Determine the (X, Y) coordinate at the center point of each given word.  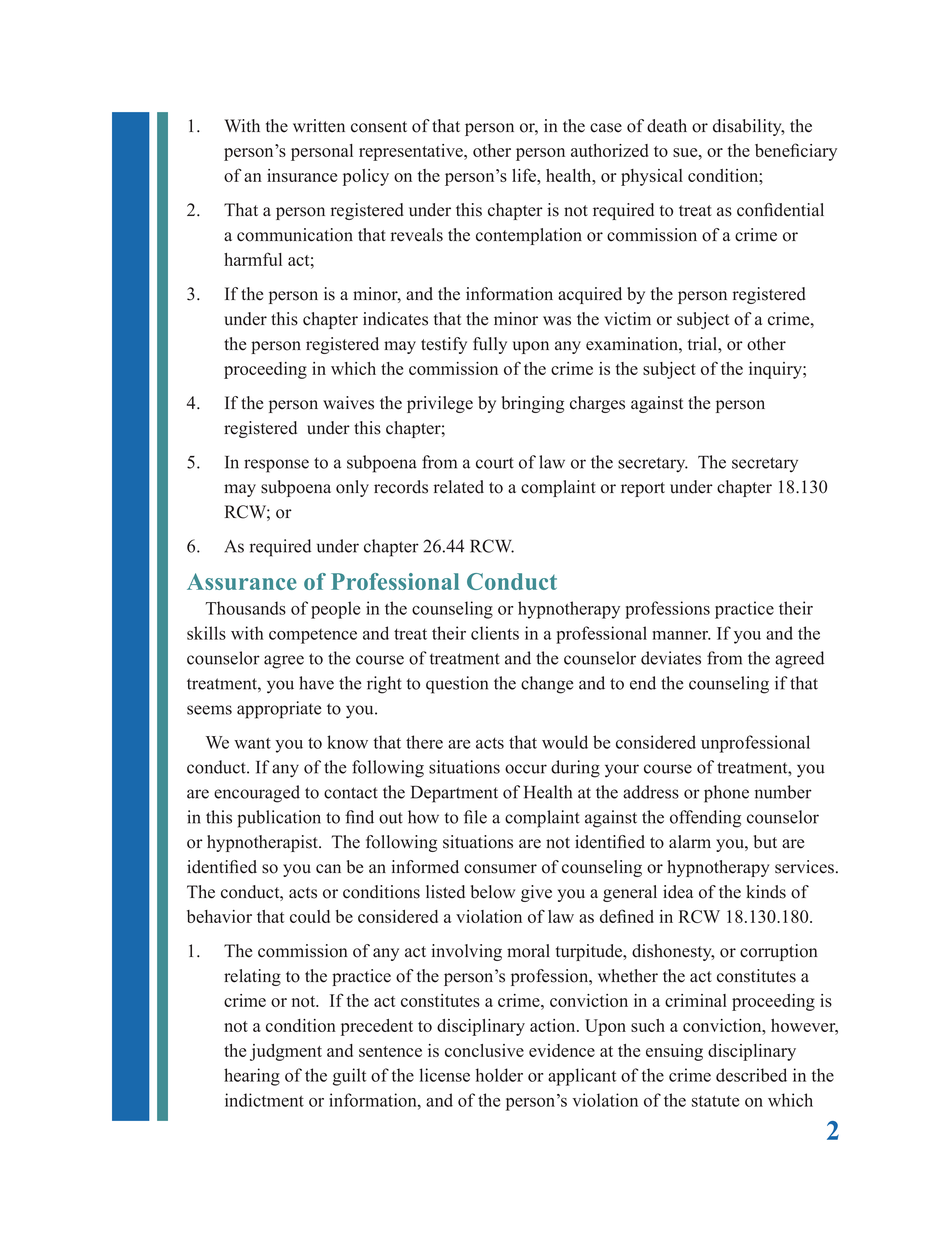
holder (499, 1075)
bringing (533, 404)
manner (681, 635)
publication (279, 819)
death (667, 126)
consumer (500, 869)
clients (495, 633)
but (765, 842)
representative (412, 152)
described (751, 1075)
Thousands (245, 608)
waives (348, 403)
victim (627, 319)
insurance (302, 175)
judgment (286, 1052)
